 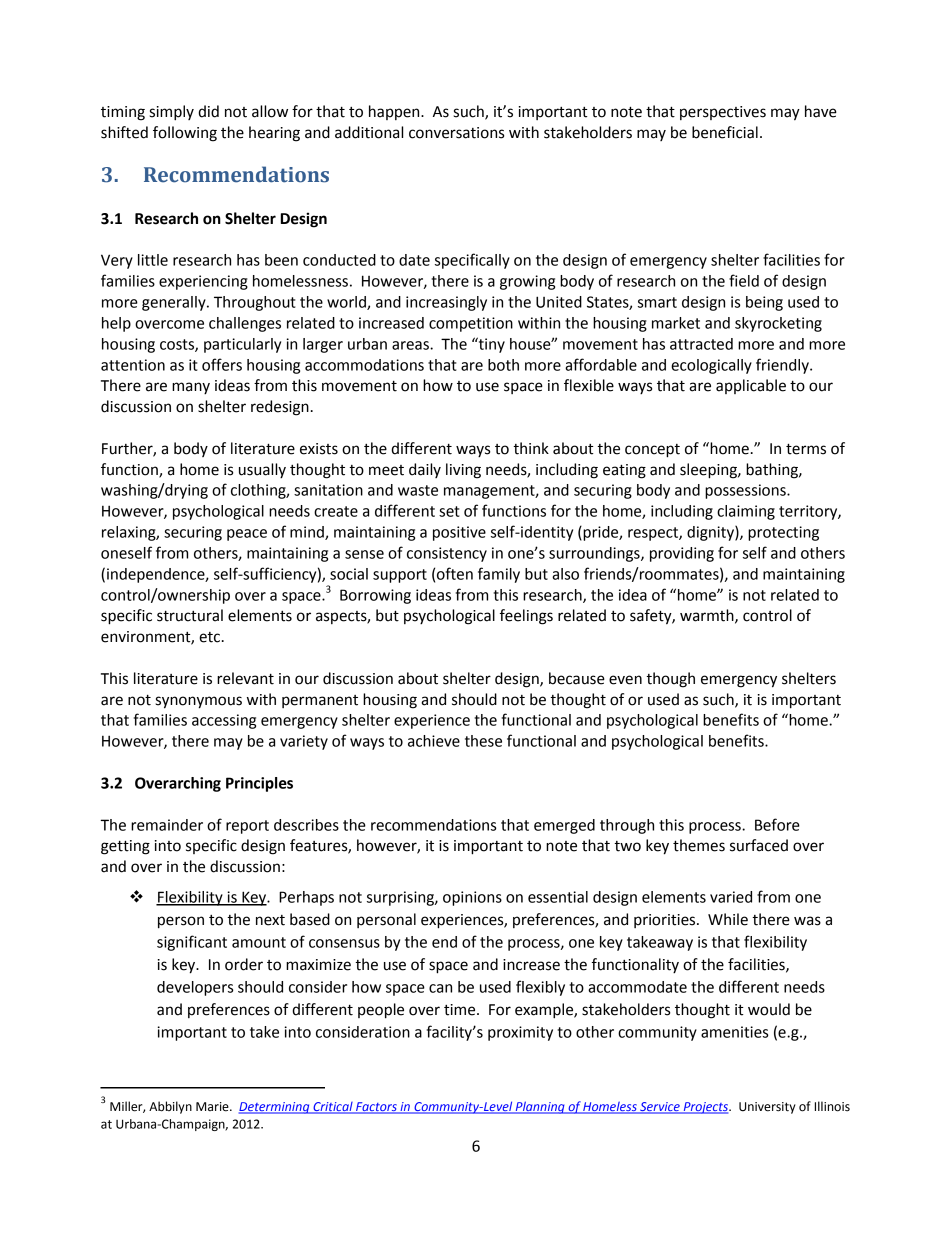 What do you see at coordinates (247, 535) in the document?
I see `peace` at bounding box center [247, 535].
